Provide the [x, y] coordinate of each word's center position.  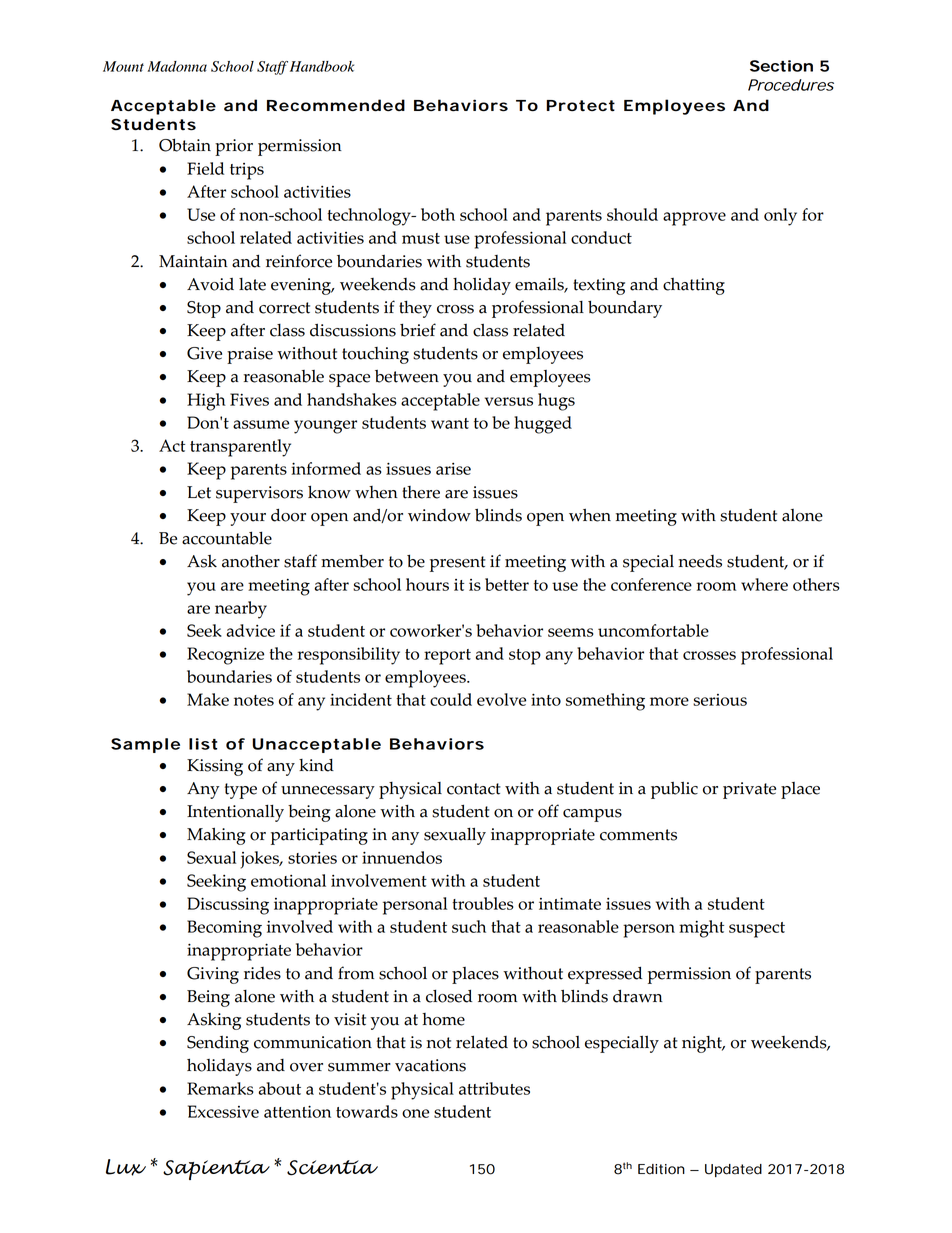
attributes [494, 1088]
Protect [581, 106]
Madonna [177, 66]
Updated [733, 1170]
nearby [241, 610]
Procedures [791, 85]
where [764, 584]
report [447, 657]
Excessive [223, 1111]
